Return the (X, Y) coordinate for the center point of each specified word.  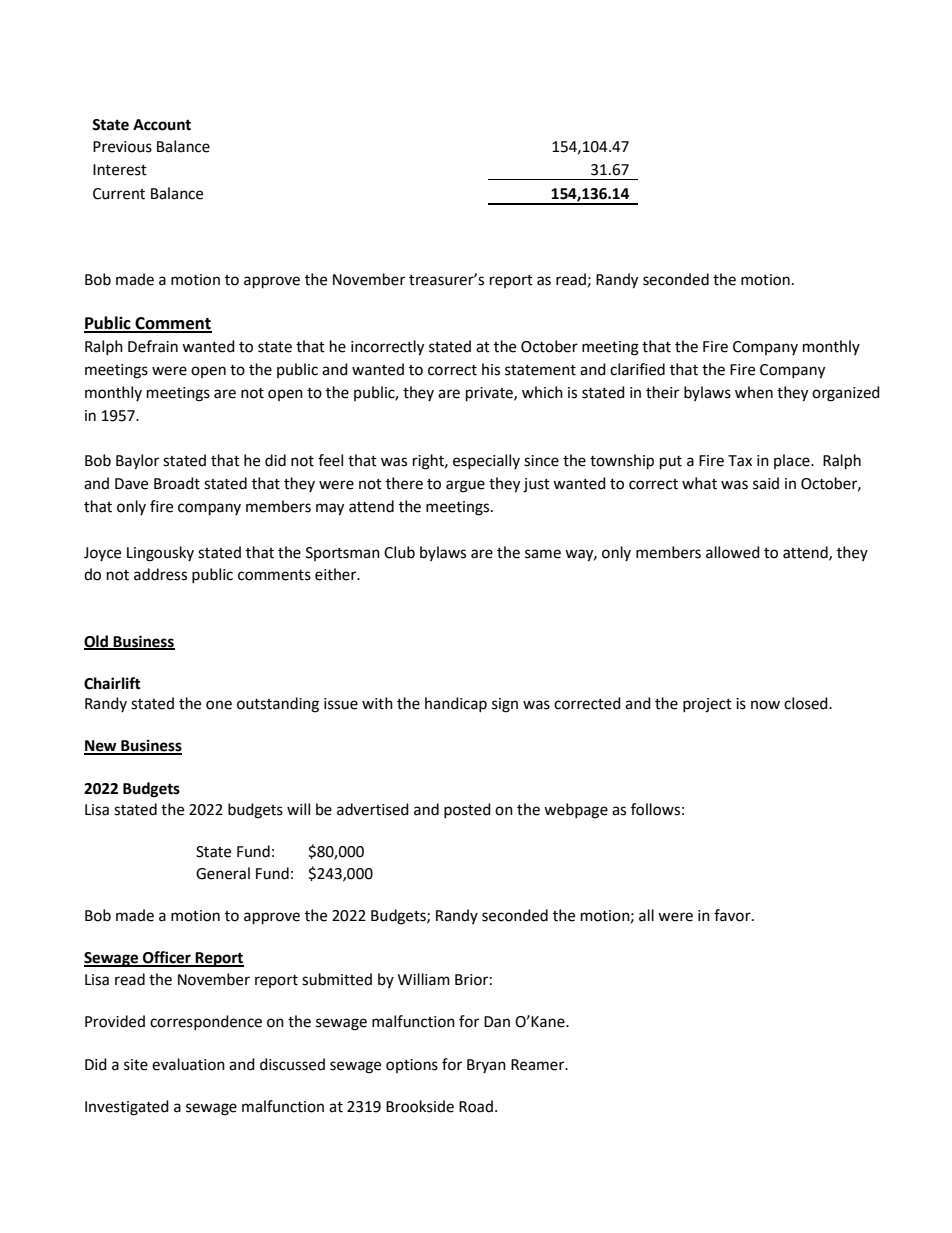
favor (733, 915)
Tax (740, 461)
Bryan (486, 1066)
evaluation (188, 1064)
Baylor (137, 462)
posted (467, 810)
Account (162, 125)
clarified (637, 369)
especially (486, 461)
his (491, 369)
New (101, 747)
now (765, 705)
